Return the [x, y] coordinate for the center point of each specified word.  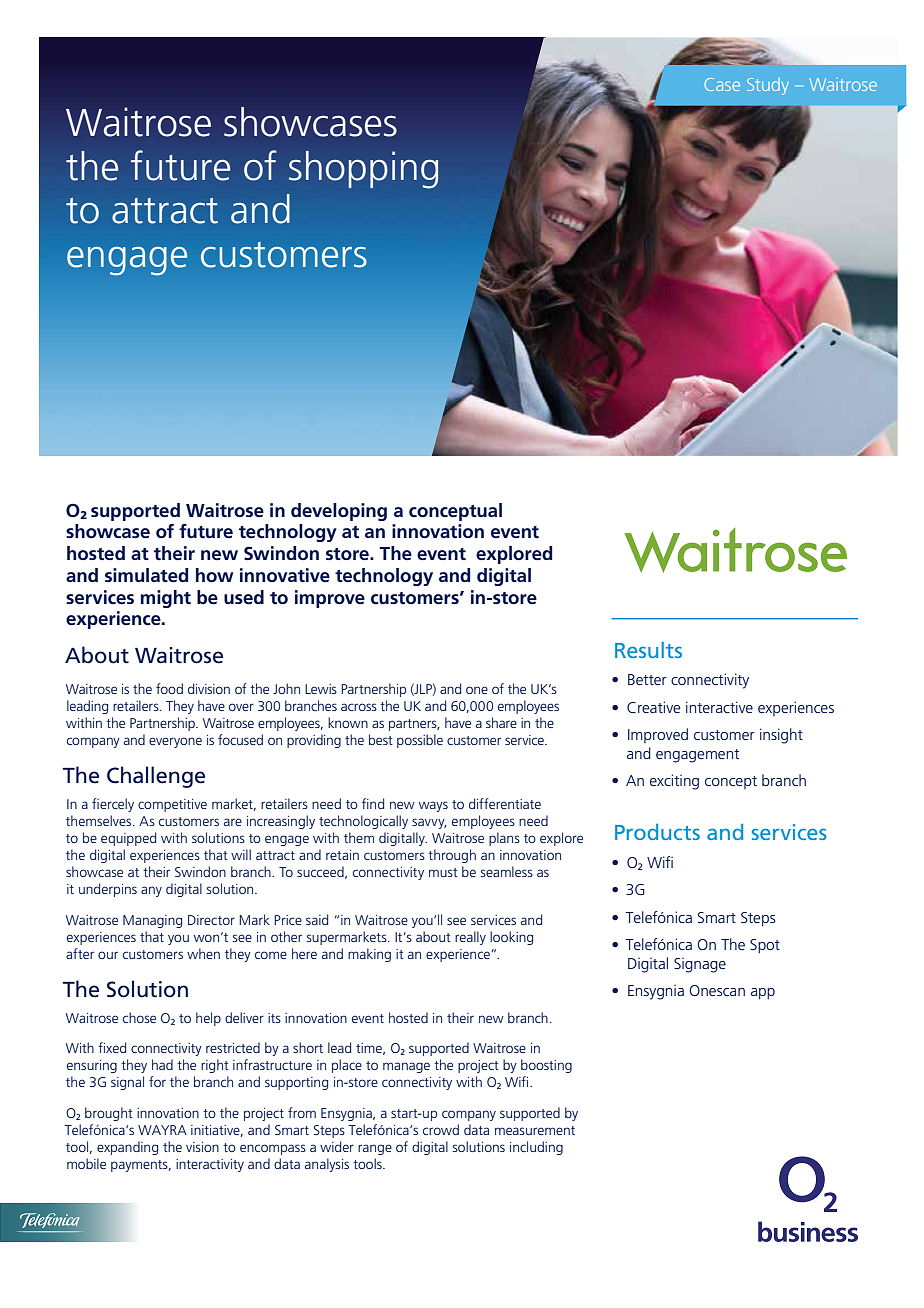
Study [768, 86]
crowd [441, 1129]
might [166, 599]
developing [339, 512]
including [536, 1148]
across [359, 707]
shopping [363, 170]
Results [648, 650]
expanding [127, 1148]
